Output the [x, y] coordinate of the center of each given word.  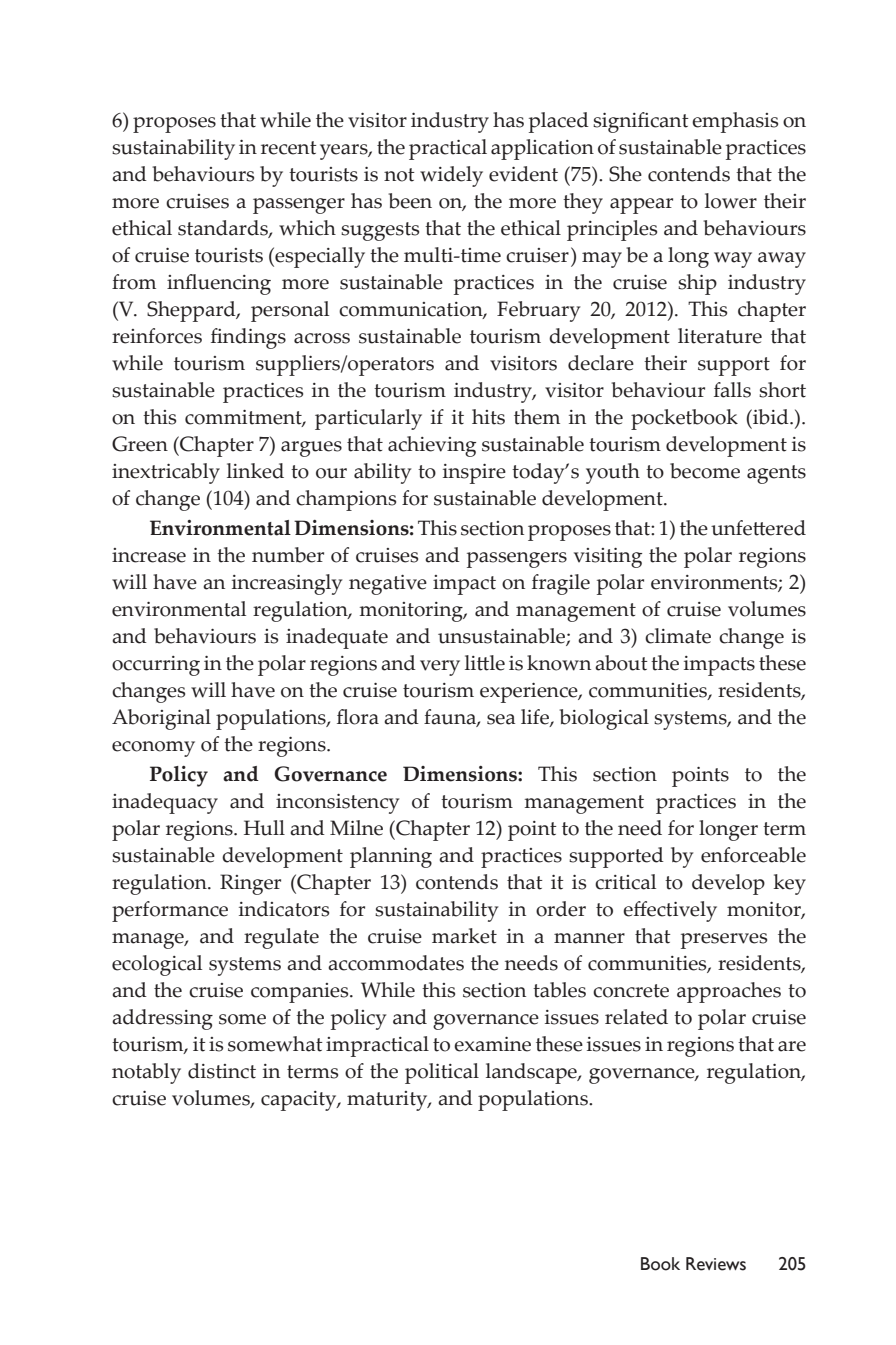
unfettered [758, 528]
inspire [474, 474]
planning [391, 857]
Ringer [250, 884]
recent [289, 148]
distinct [222, 1071]
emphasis [735, 122]
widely [451, 176]
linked [255, 471]
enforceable [753, 855]
